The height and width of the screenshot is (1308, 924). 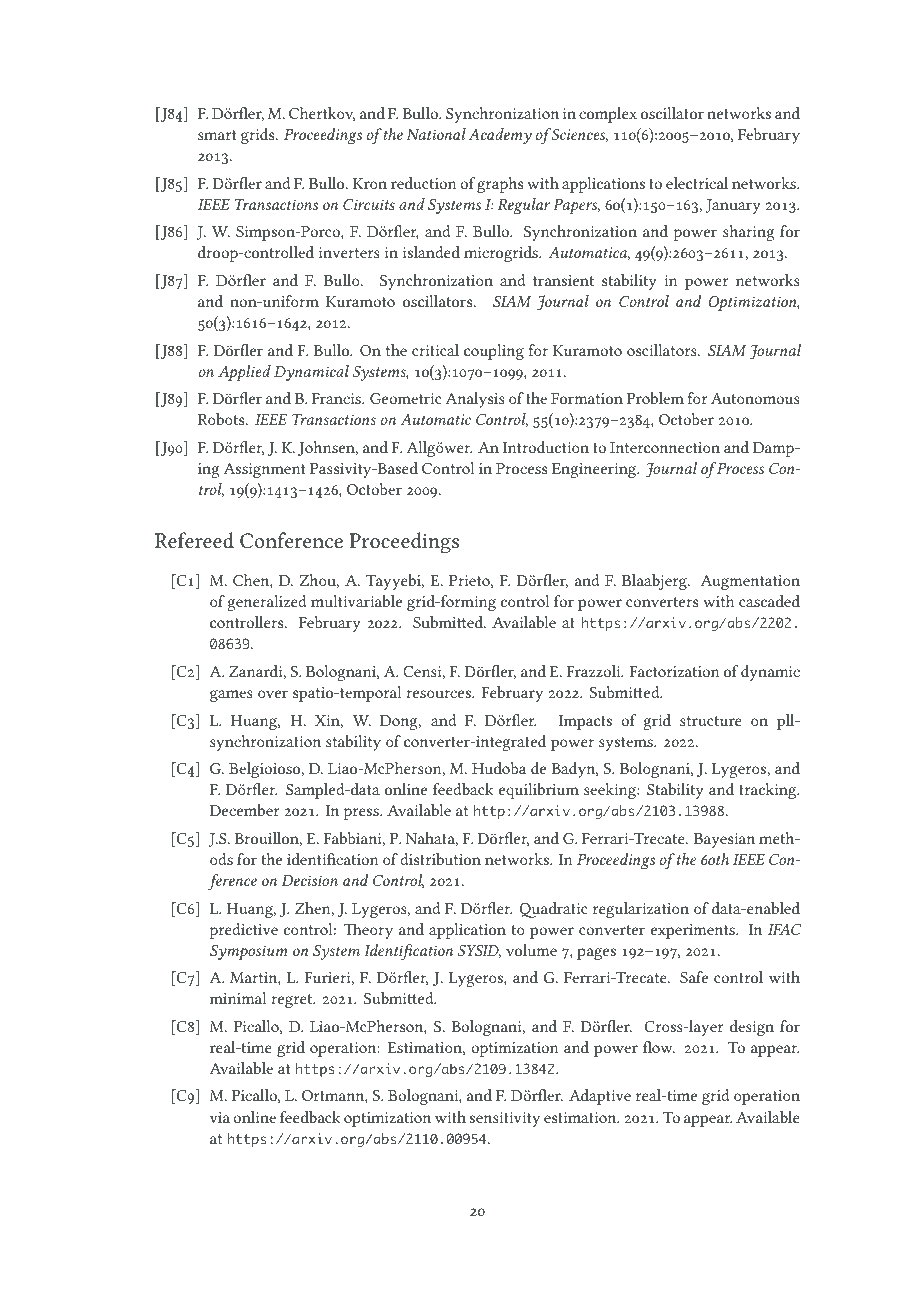 What do you see at coordinates (539, 791) in the screenshot?
I see `equilibrium` at bounding box center [539, 791].
